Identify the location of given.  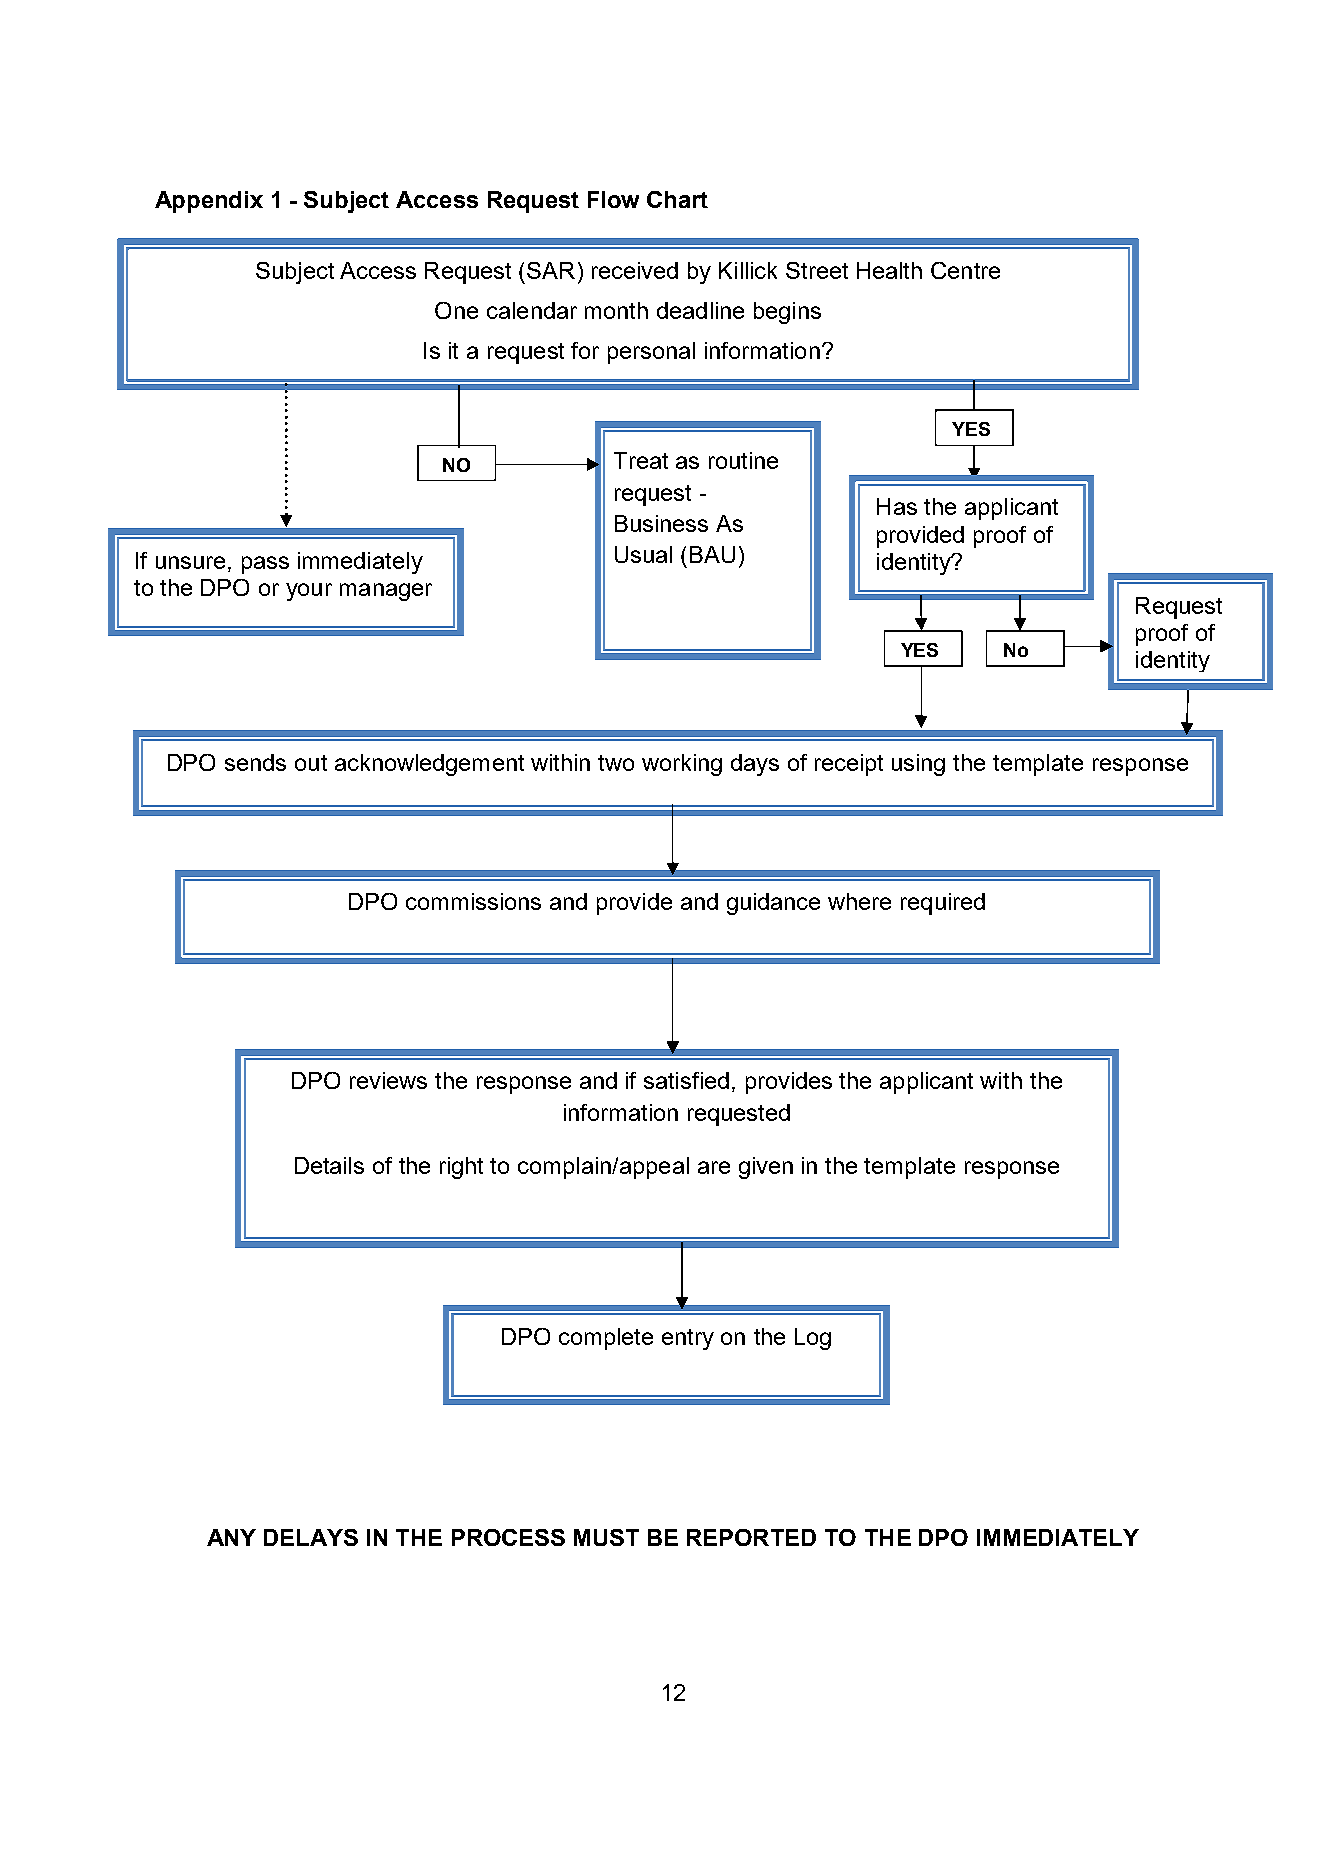
(766, 1168).
